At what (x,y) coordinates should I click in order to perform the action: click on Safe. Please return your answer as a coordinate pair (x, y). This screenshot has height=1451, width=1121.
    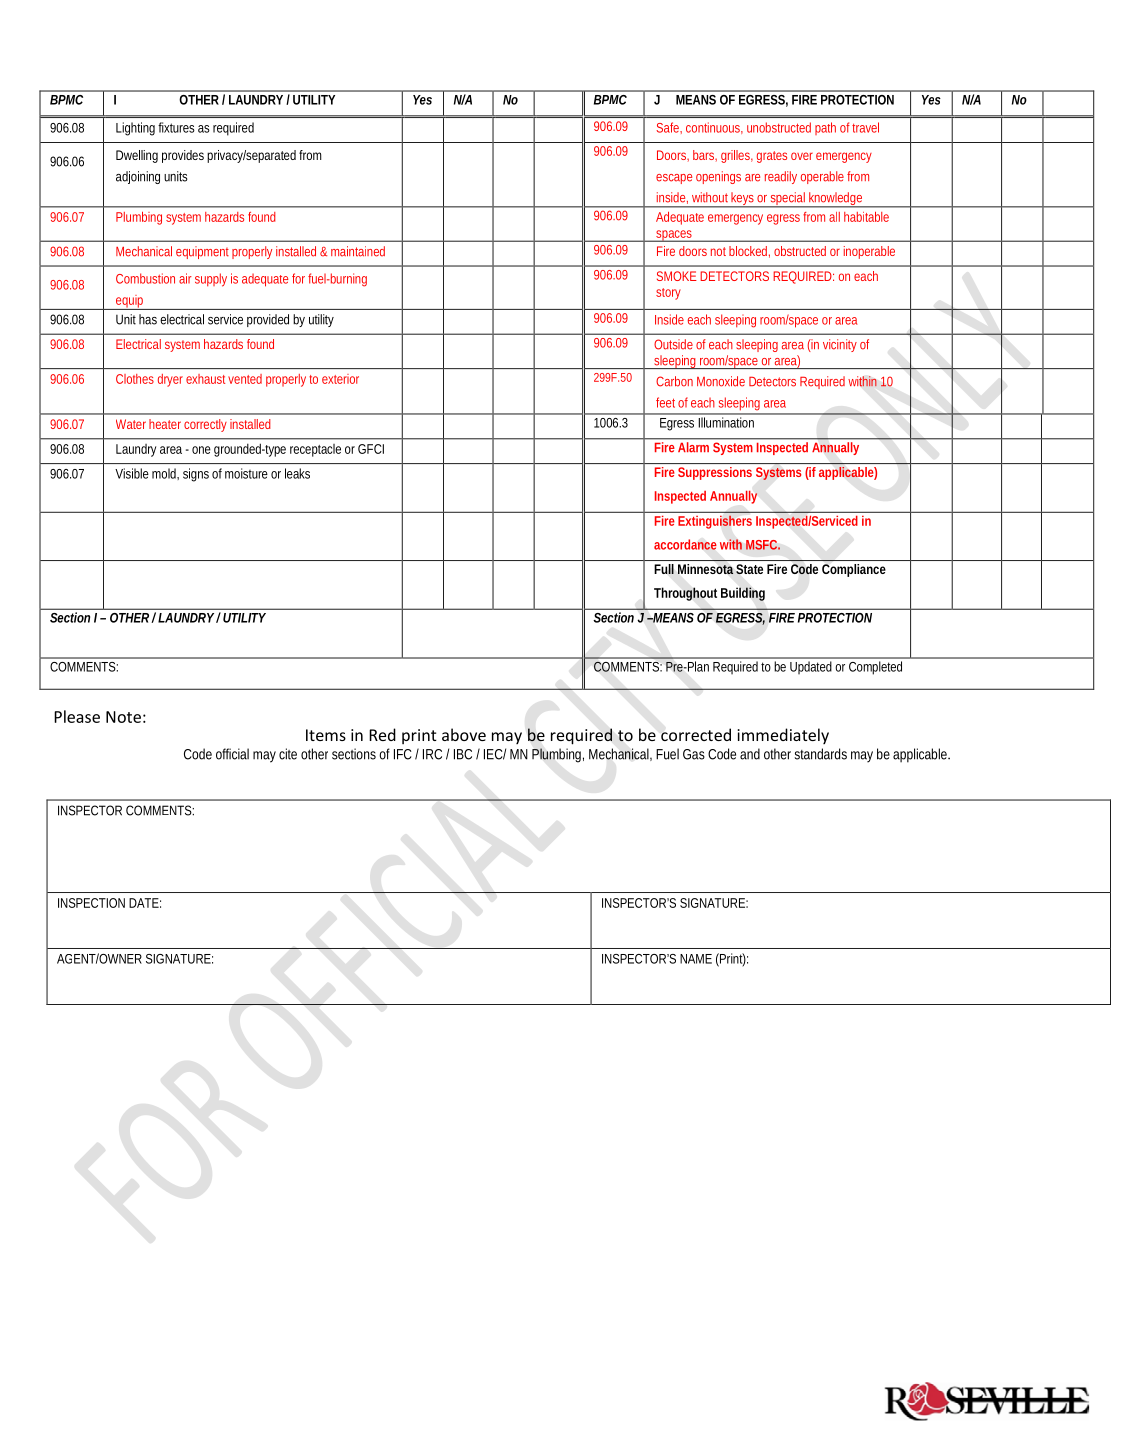
    Looking at the image, I should click on (669, 128).
